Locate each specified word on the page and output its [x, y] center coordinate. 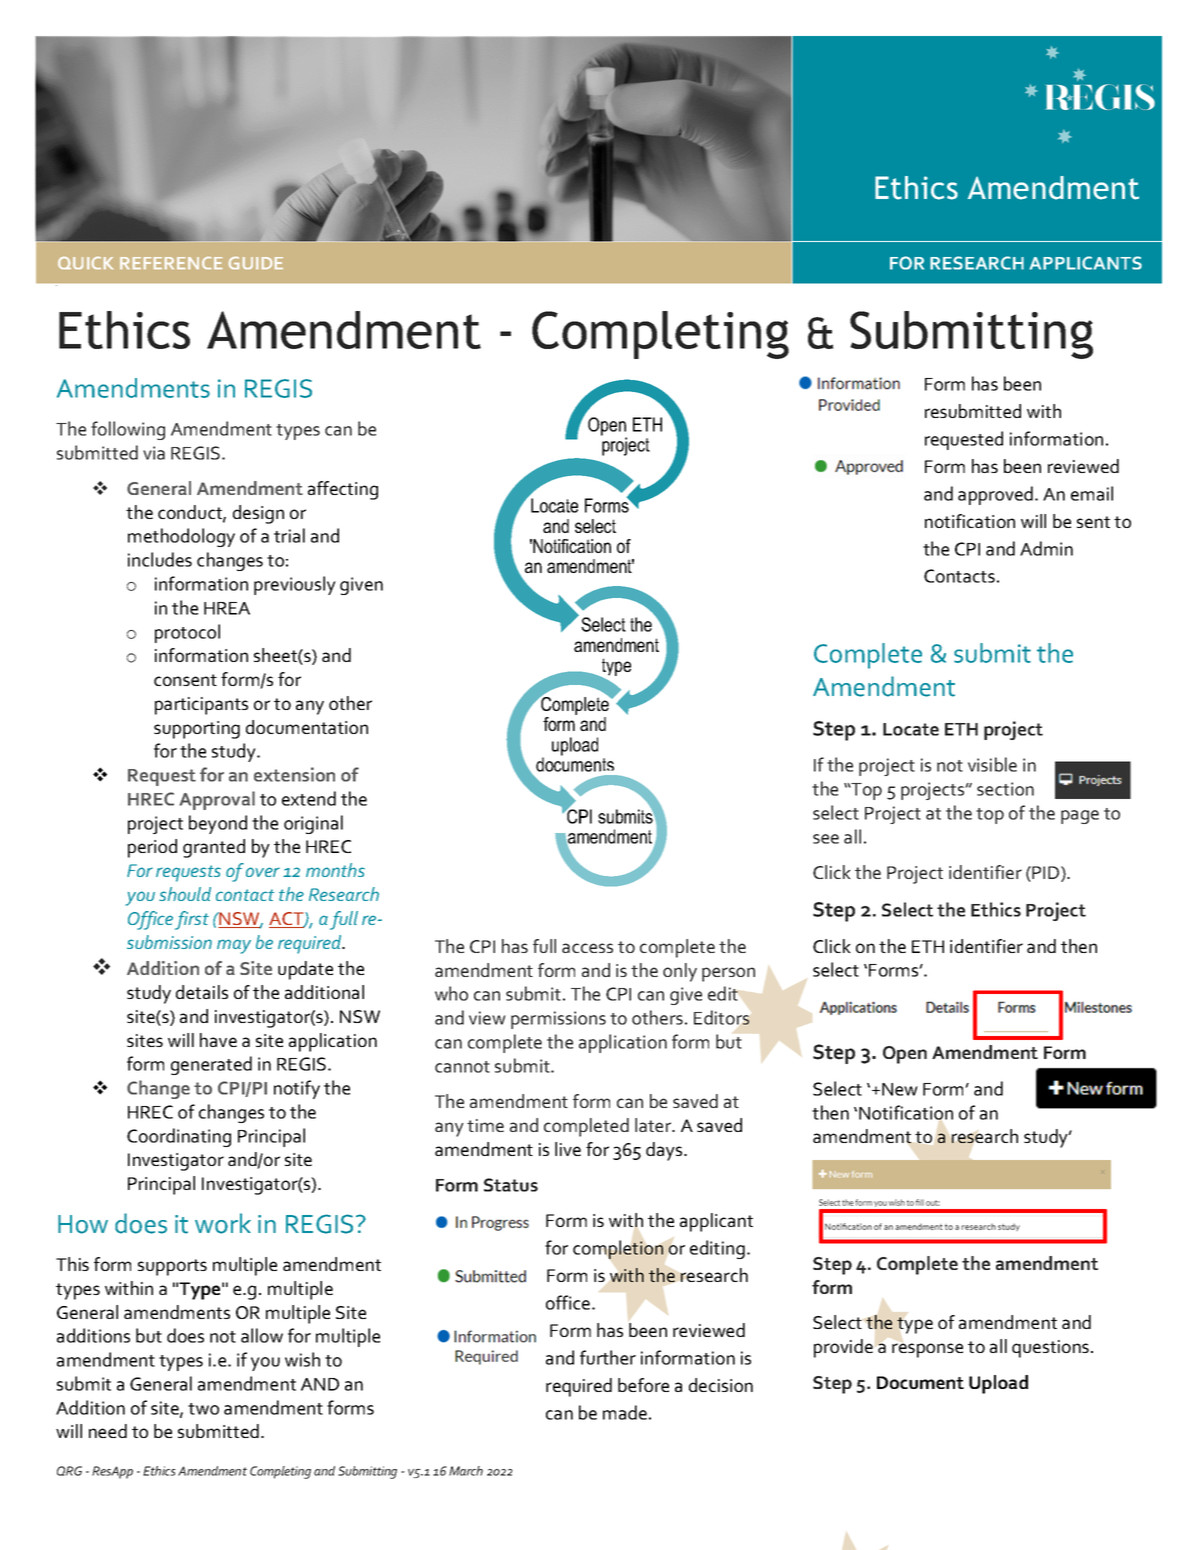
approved [995, 495]
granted [214, 848]
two [203, 1409]
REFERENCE [171, 263]
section [1005, 789]
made [625, 1412]
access [587, 948]
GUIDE [256, 263]
